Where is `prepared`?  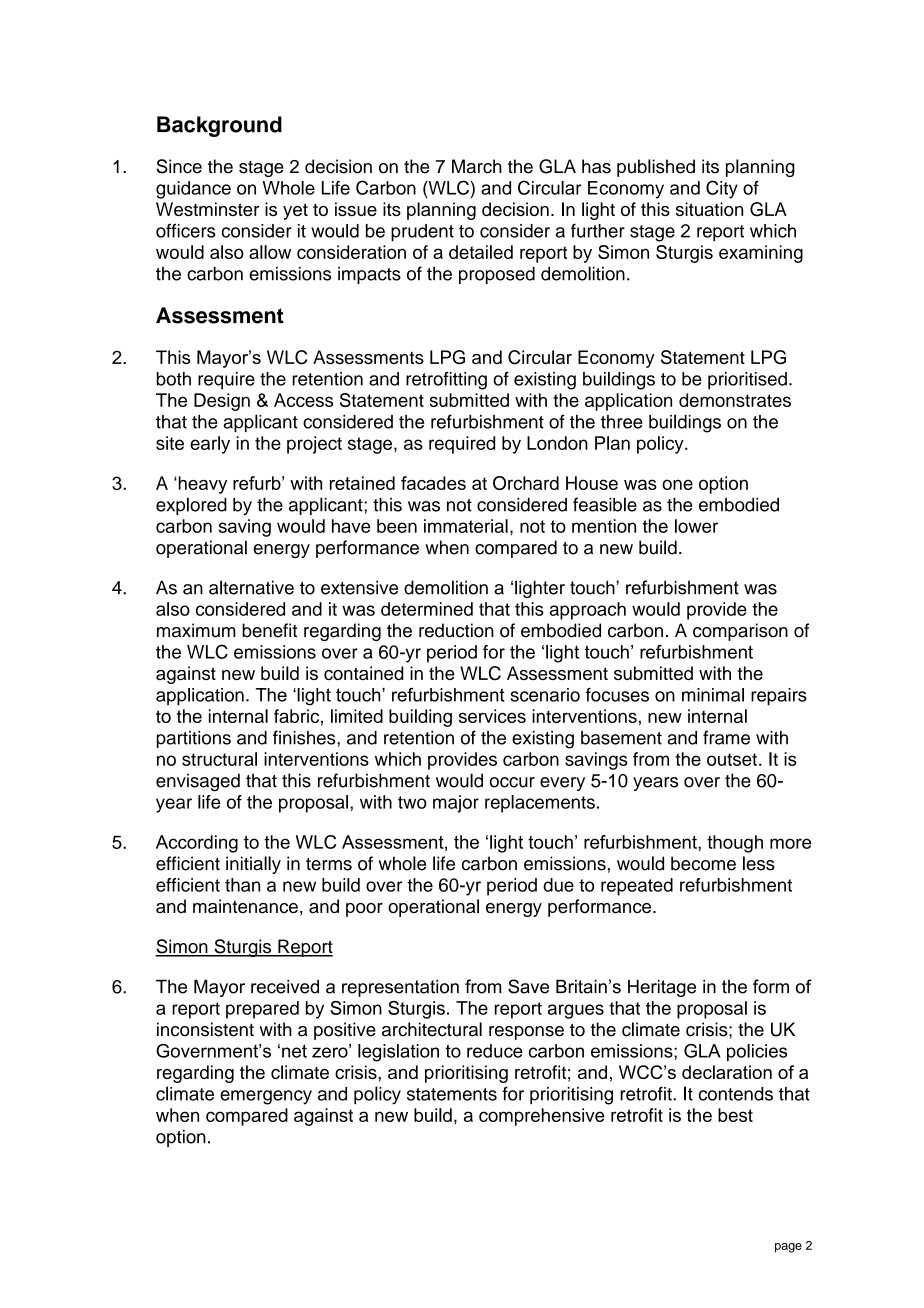 prepared is located at coordinates (262, 1010).
